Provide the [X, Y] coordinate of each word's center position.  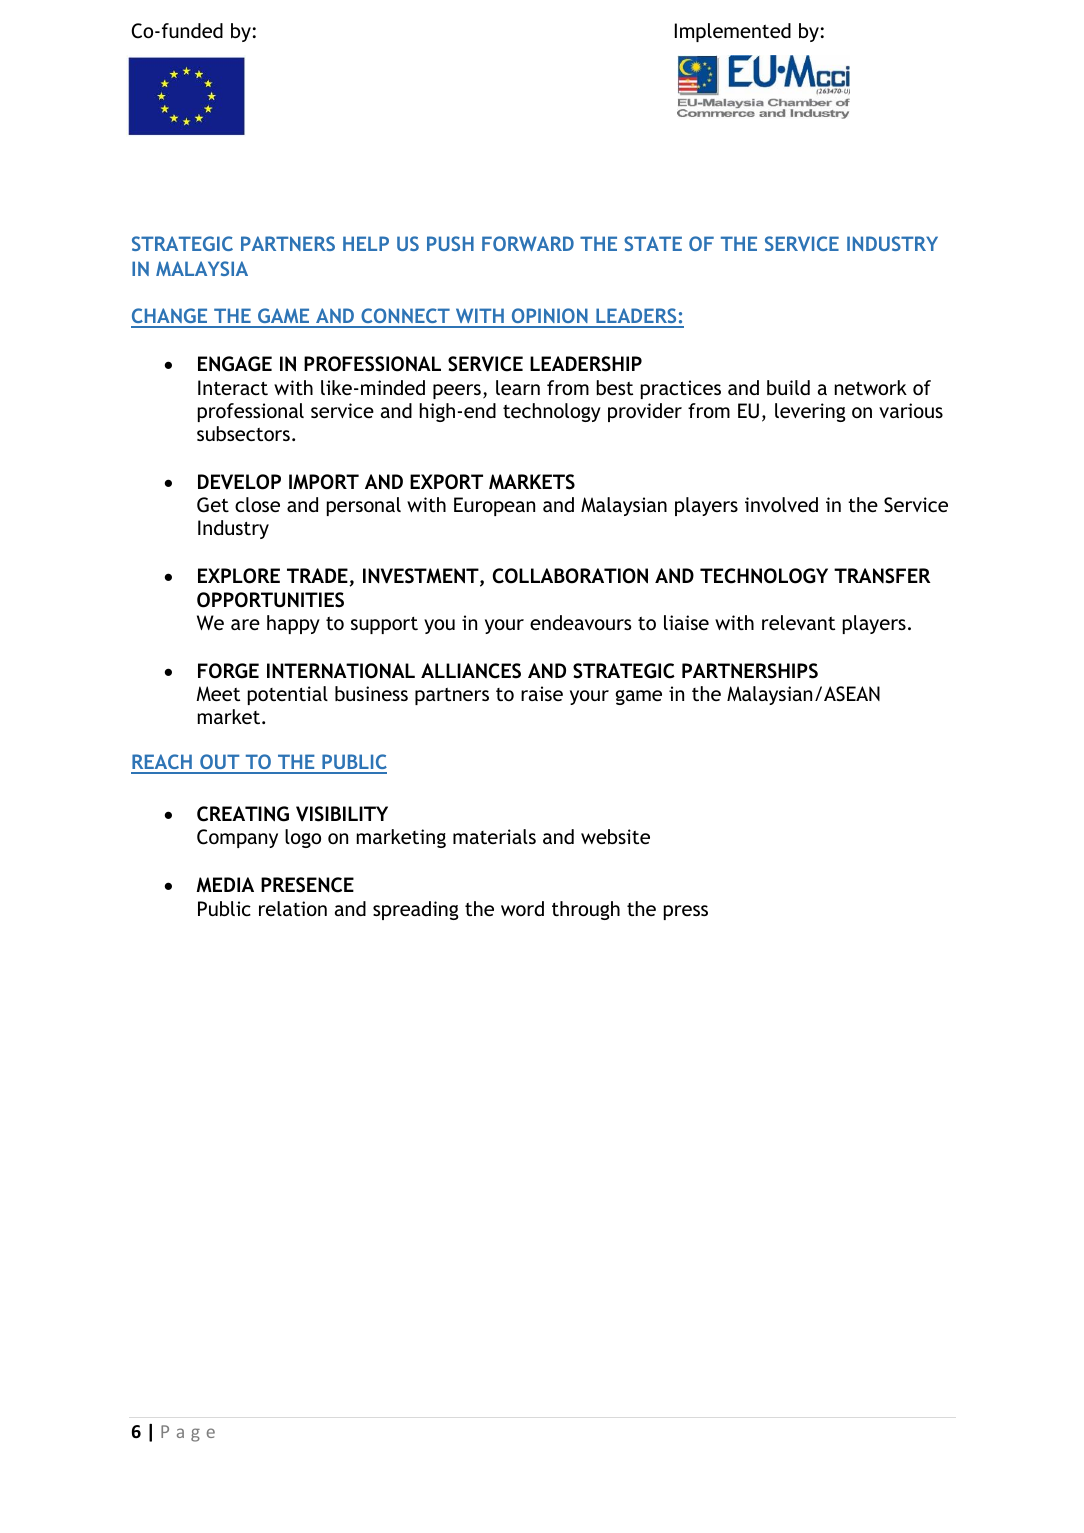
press [686, 912]
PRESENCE [307, 885]
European [494, 506]
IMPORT [324, 482]
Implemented [733, 32]
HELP [366, 243]
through [586, 910]
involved [781, 504]
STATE [653, 243]
